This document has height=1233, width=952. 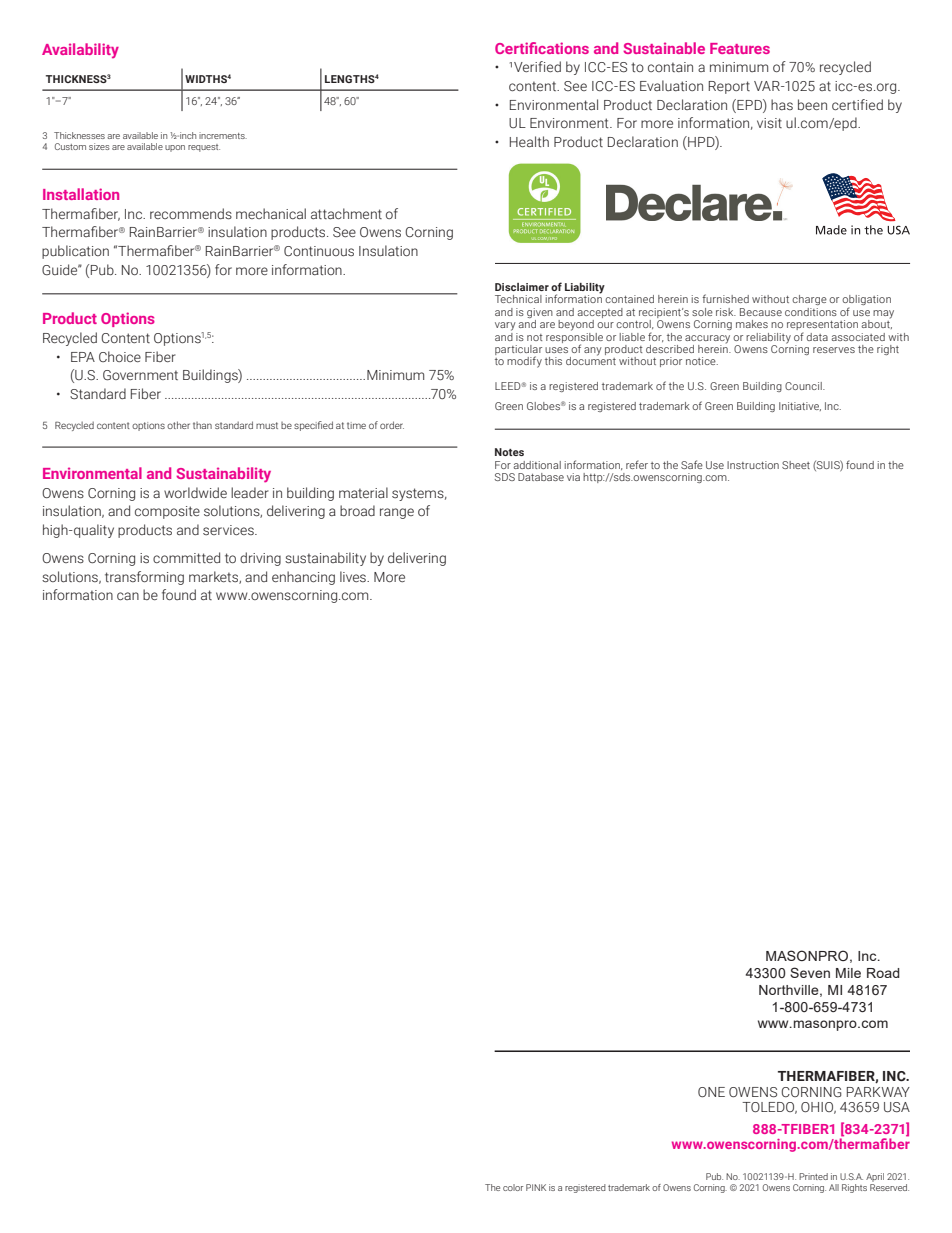 I want to click on lives, so click(x=354, y=576).
